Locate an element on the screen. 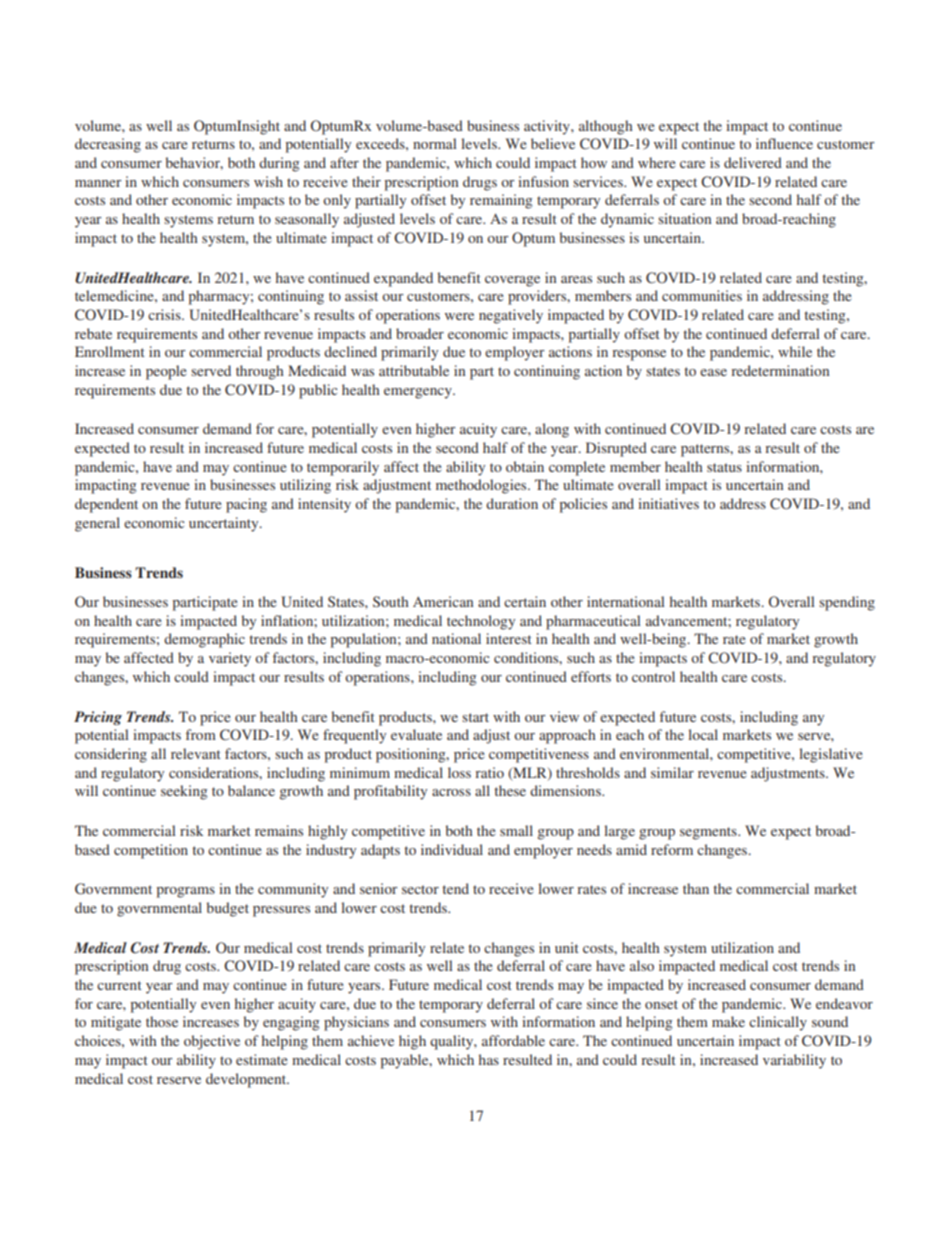  spending is located at coordinates (847, 603).
